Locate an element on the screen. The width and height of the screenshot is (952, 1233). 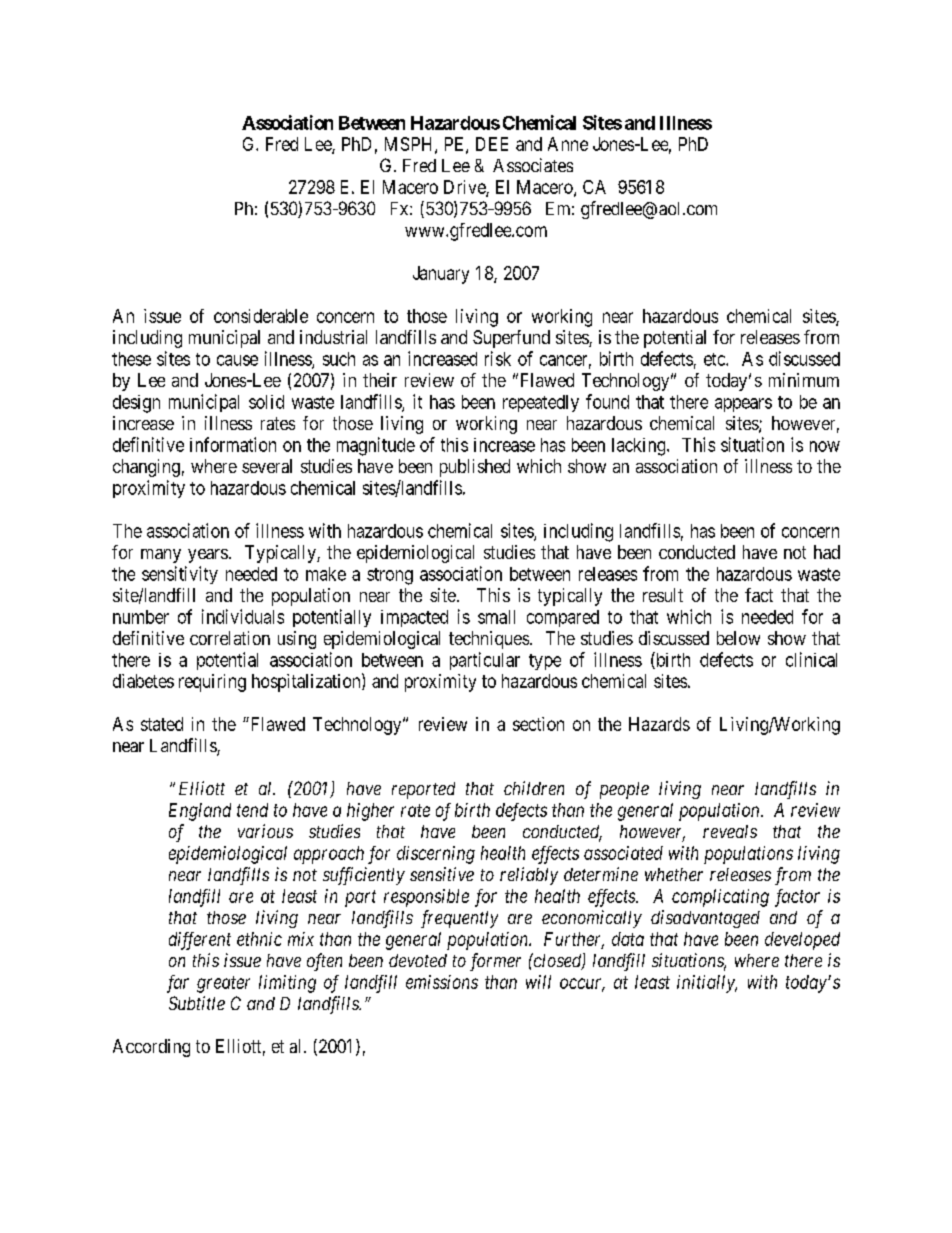
Drive is located at coordinates (465, 188).
